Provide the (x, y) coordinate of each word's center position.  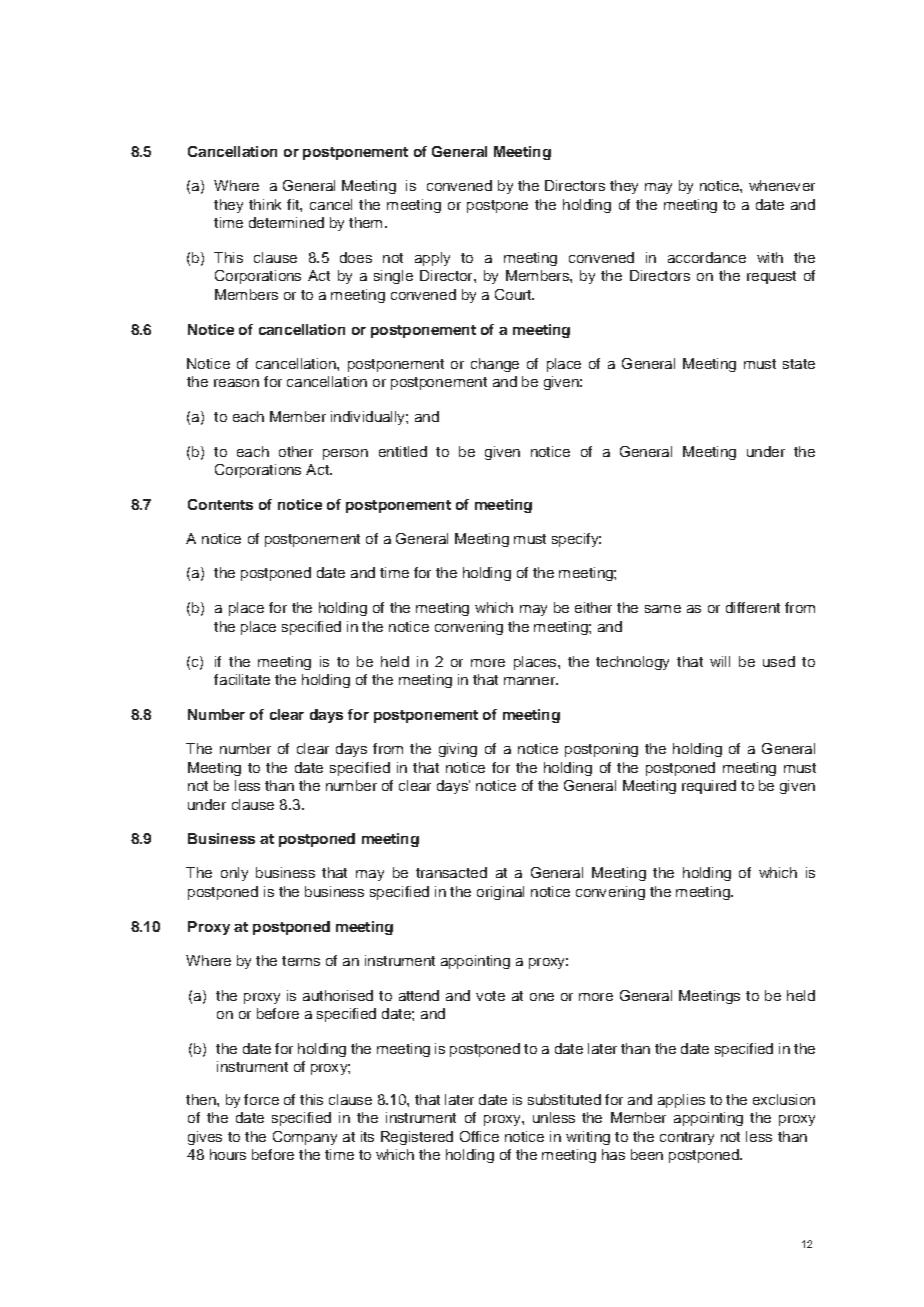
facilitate (242, 679)
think (265, 204)
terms (301, 961)
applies (681, 1101)
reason (236, 383)
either (593, 607)
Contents (220, 504)
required (709, 787)
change (495, 365)
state (799, 364)
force (261, 1099)
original (500, 893)
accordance (707, 257)
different (753, 607)
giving (458, 750)
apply (432, 259)
